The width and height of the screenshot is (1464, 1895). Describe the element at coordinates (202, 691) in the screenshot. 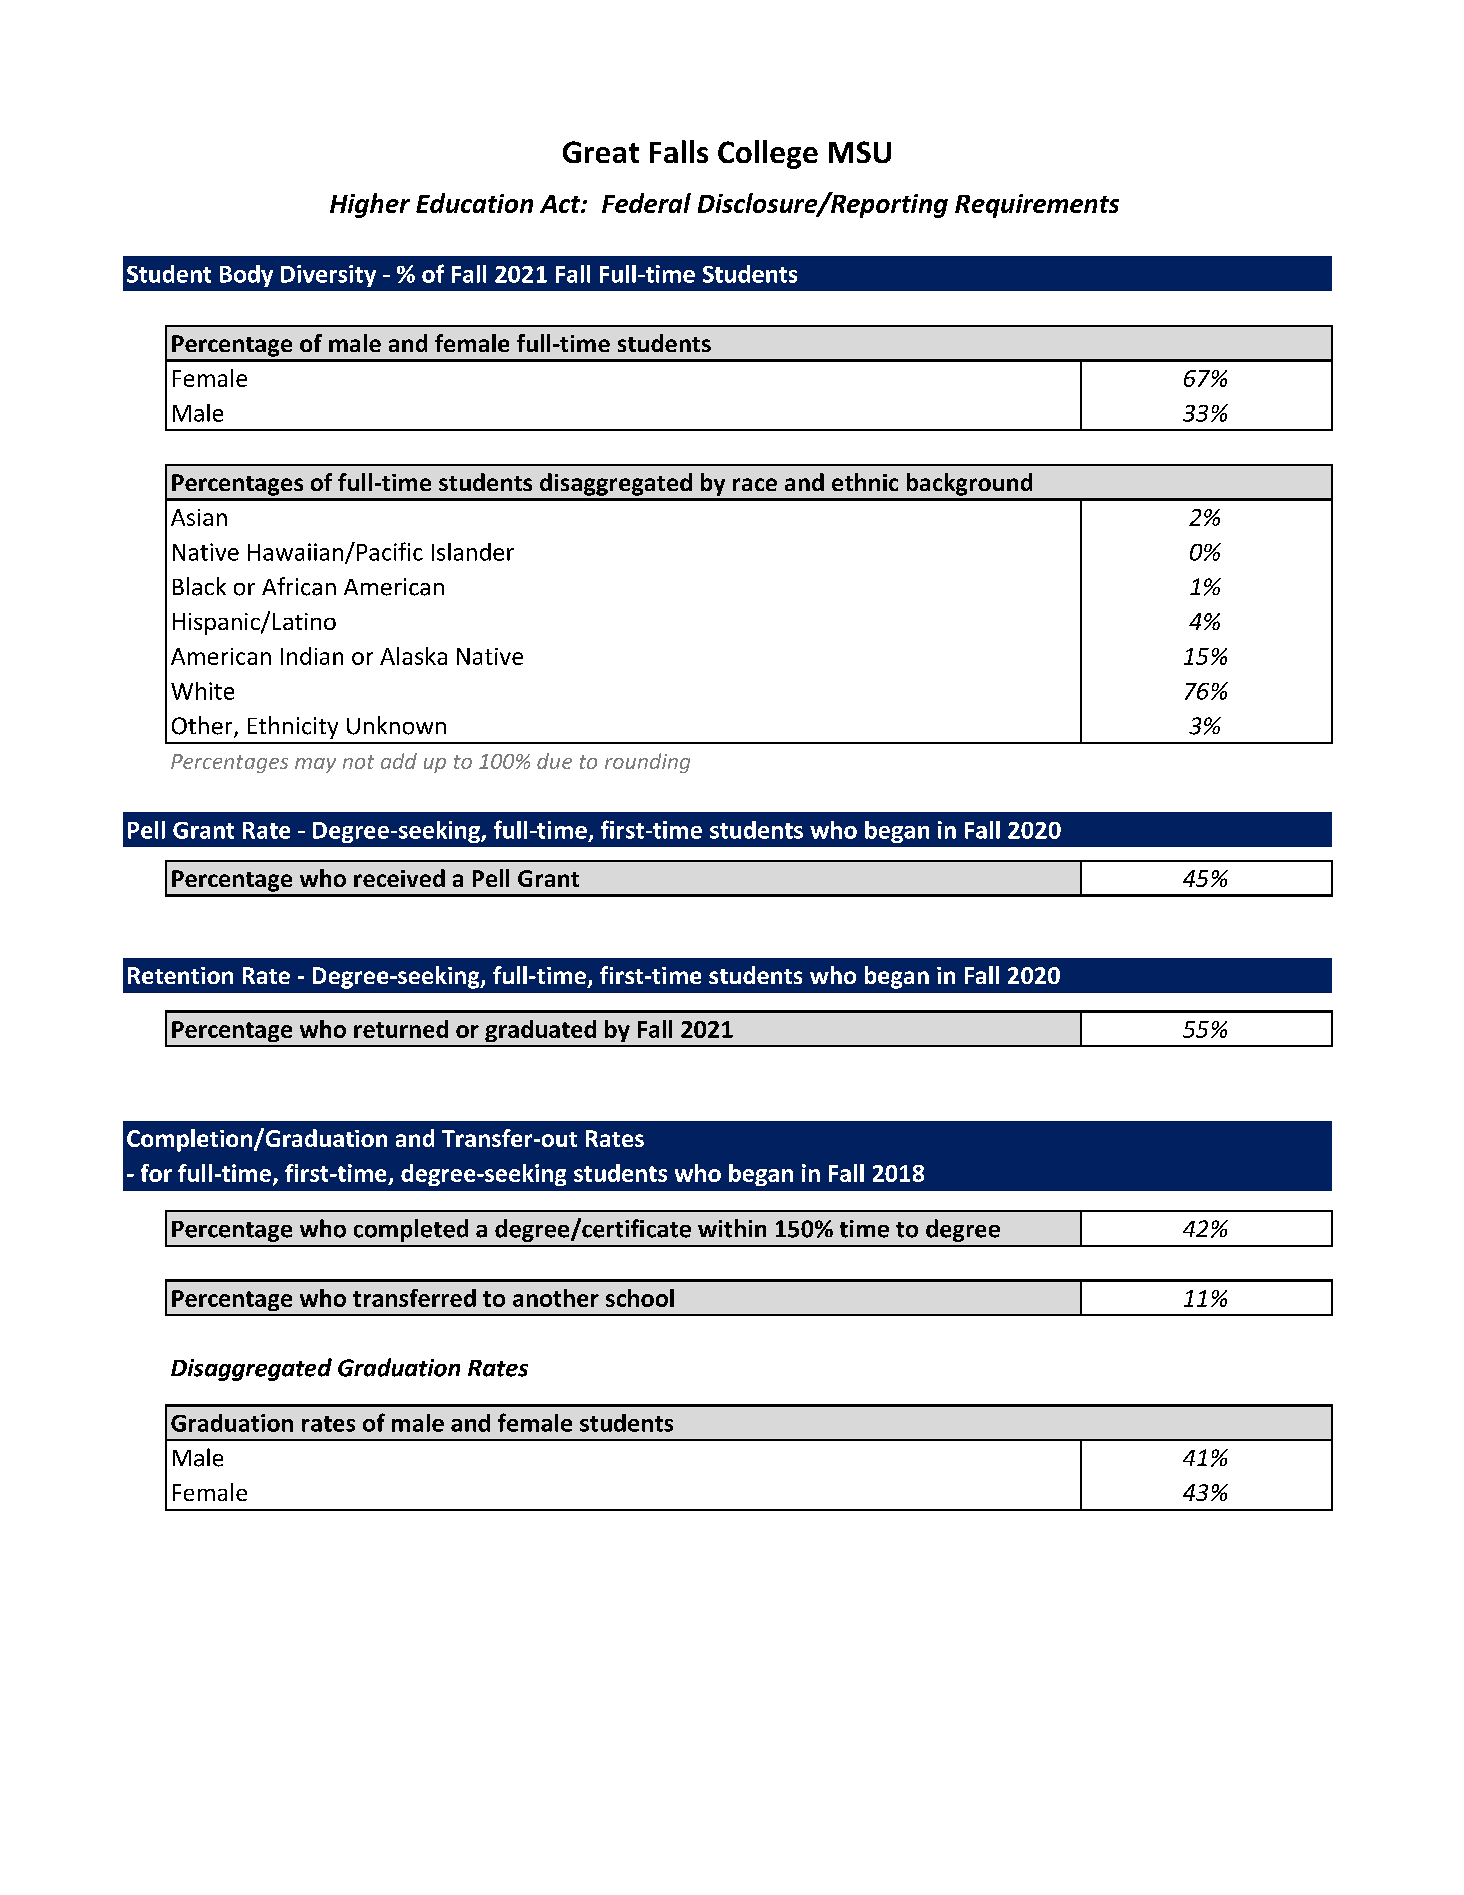

I see `White` at that location.
